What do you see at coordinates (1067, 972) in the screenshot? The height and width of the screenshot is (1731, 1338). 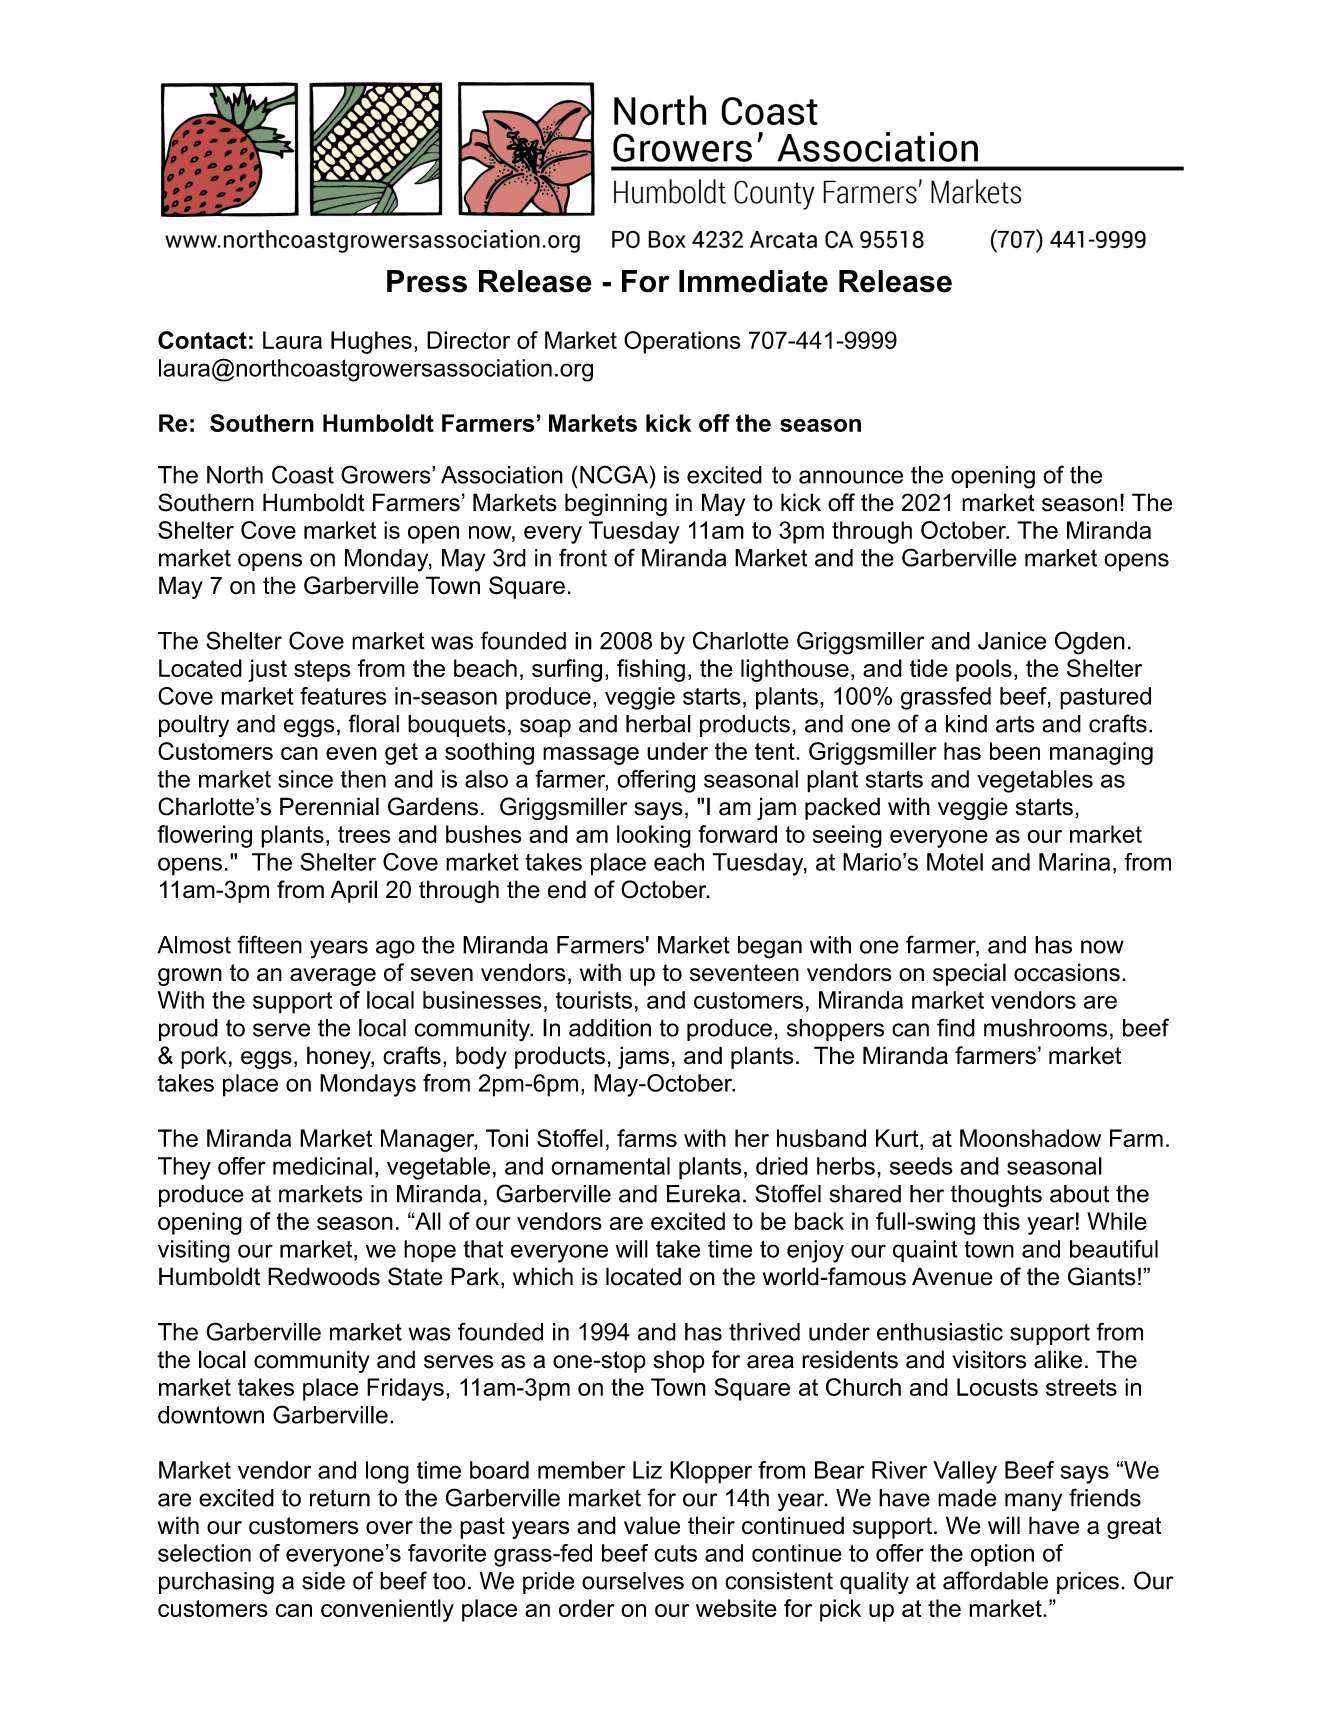 I see `occasions` at bounding box center [1067, 972].
